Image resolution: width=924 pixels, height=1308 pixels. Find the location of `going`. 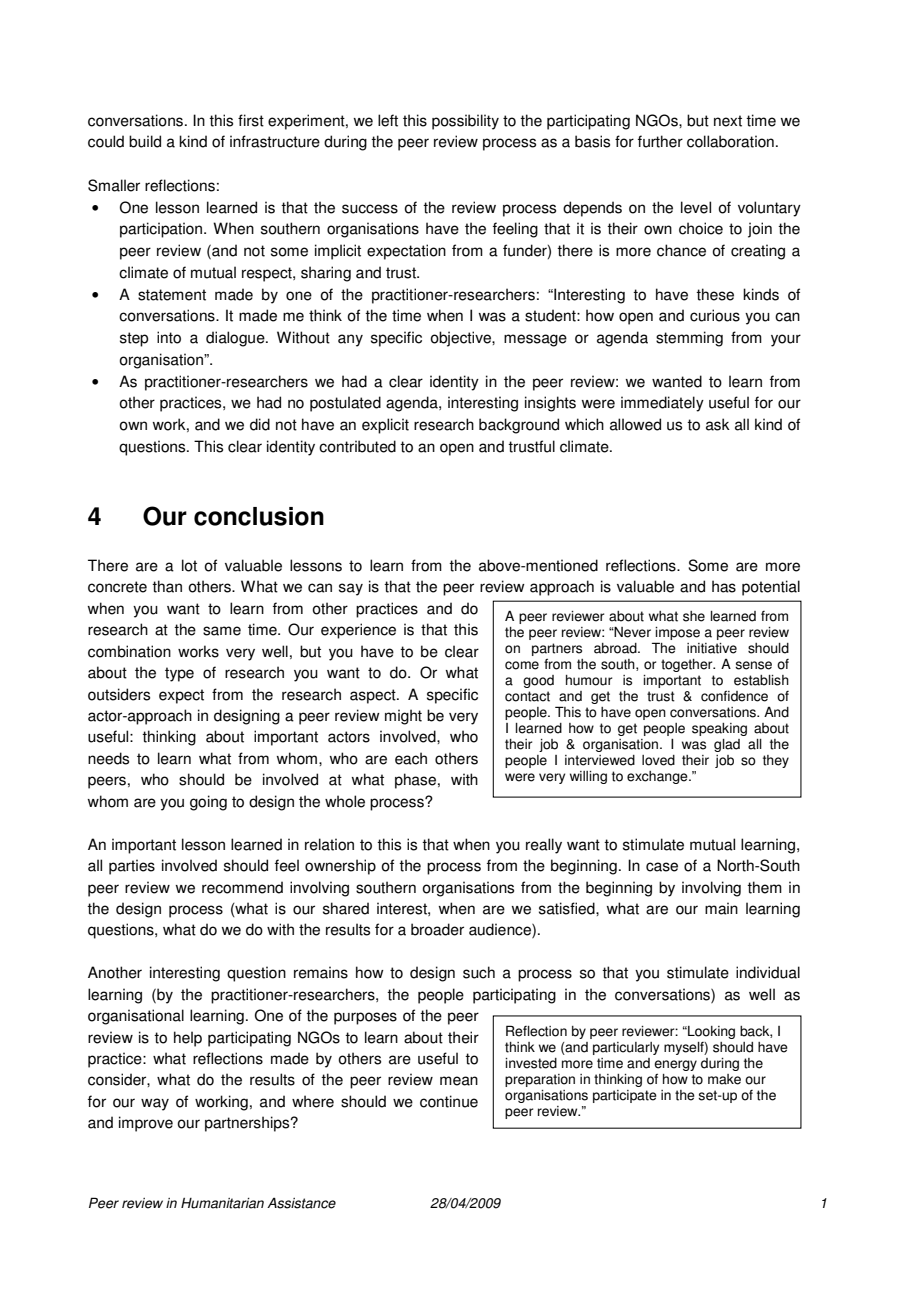

going is located at coordinates (208, 803).
